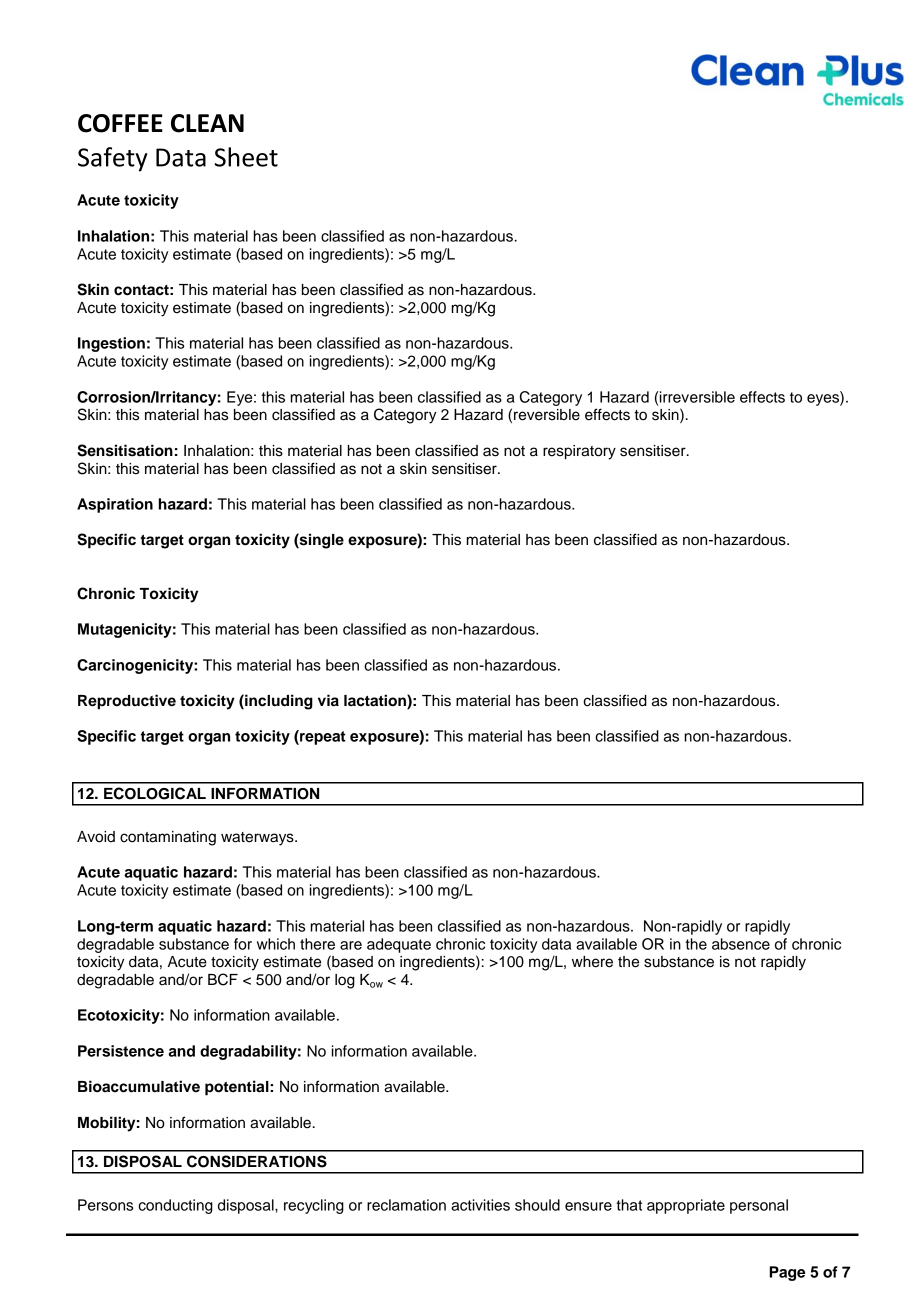 This screenshot has height=1308, width=924. Describe the element at coordinates (115, 505) in the screenshot. I see `Aspiration` at that location.
